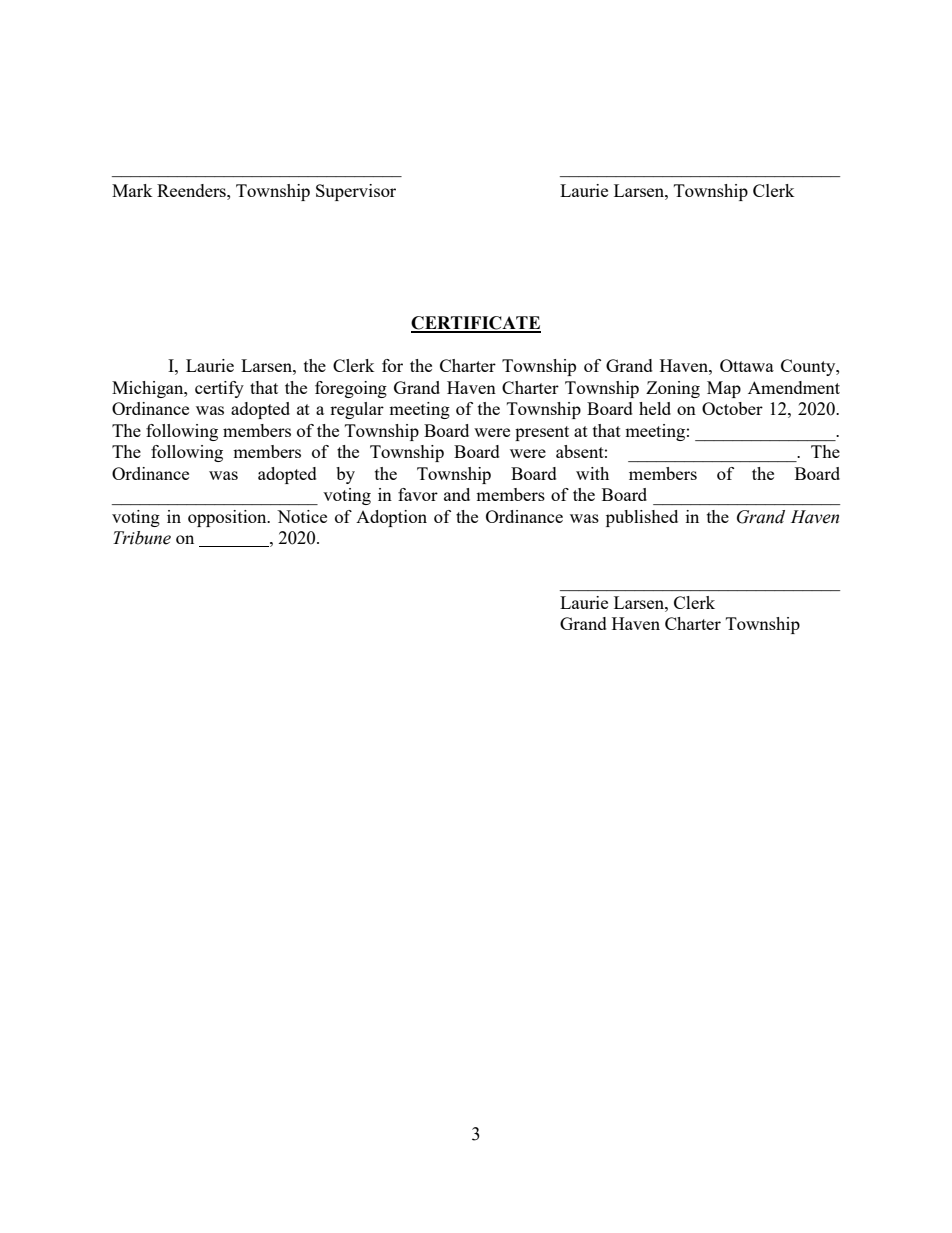 The image size is (952, 1233). What do you see at coordinates (219, 389) in the document?
I see `certify` at bounding box center [219, 389].
